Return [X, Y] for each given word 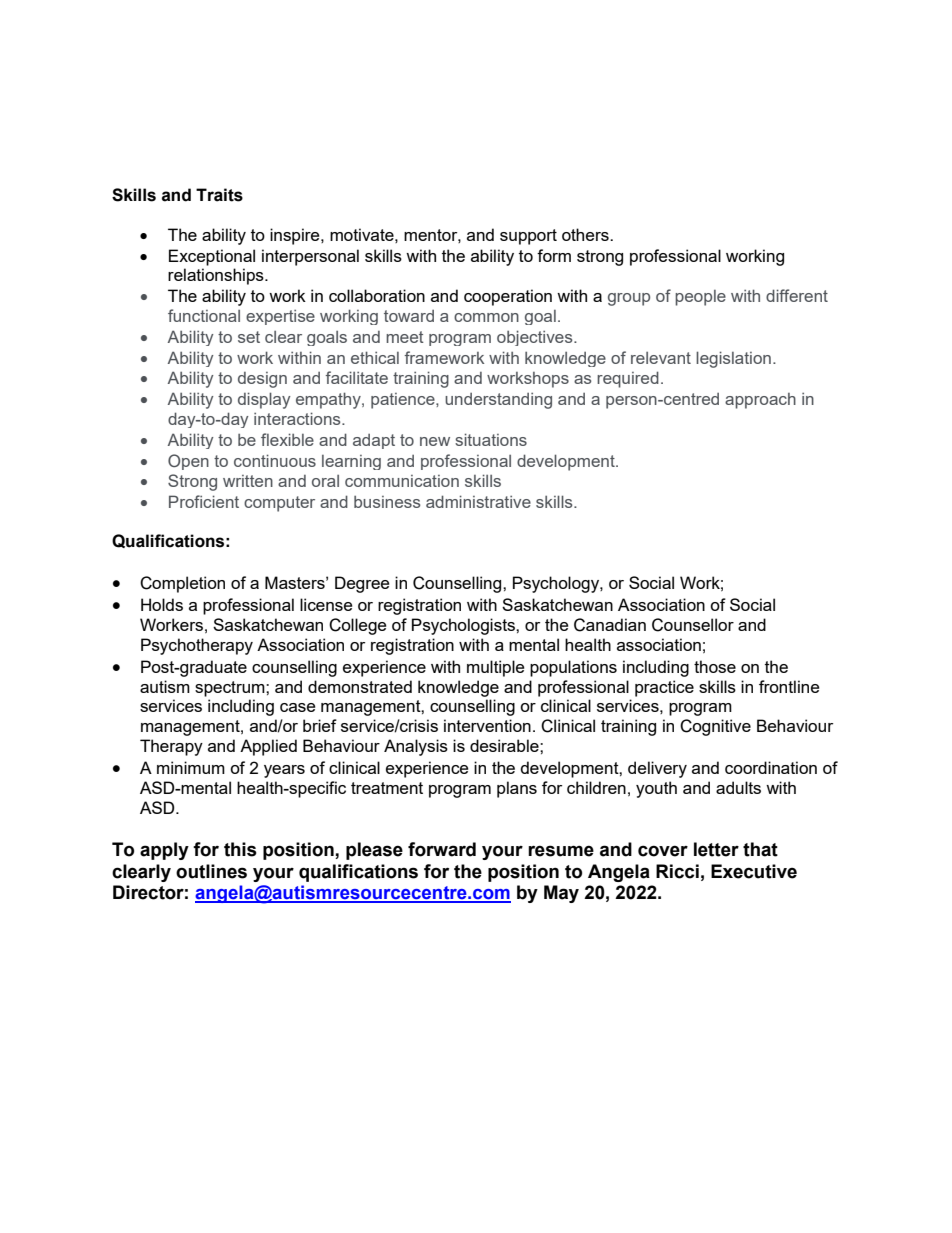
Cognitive [715, 727]
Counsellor [693, 625]
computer [279, 504]
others [586, 234]
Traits [219, 195]
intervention [487, 725]
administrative [478, 501]
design [262, 380]
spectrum [231, 689]
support [528, 237]
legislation [733, 359]
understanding [498, 401]
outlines [211, 871]
